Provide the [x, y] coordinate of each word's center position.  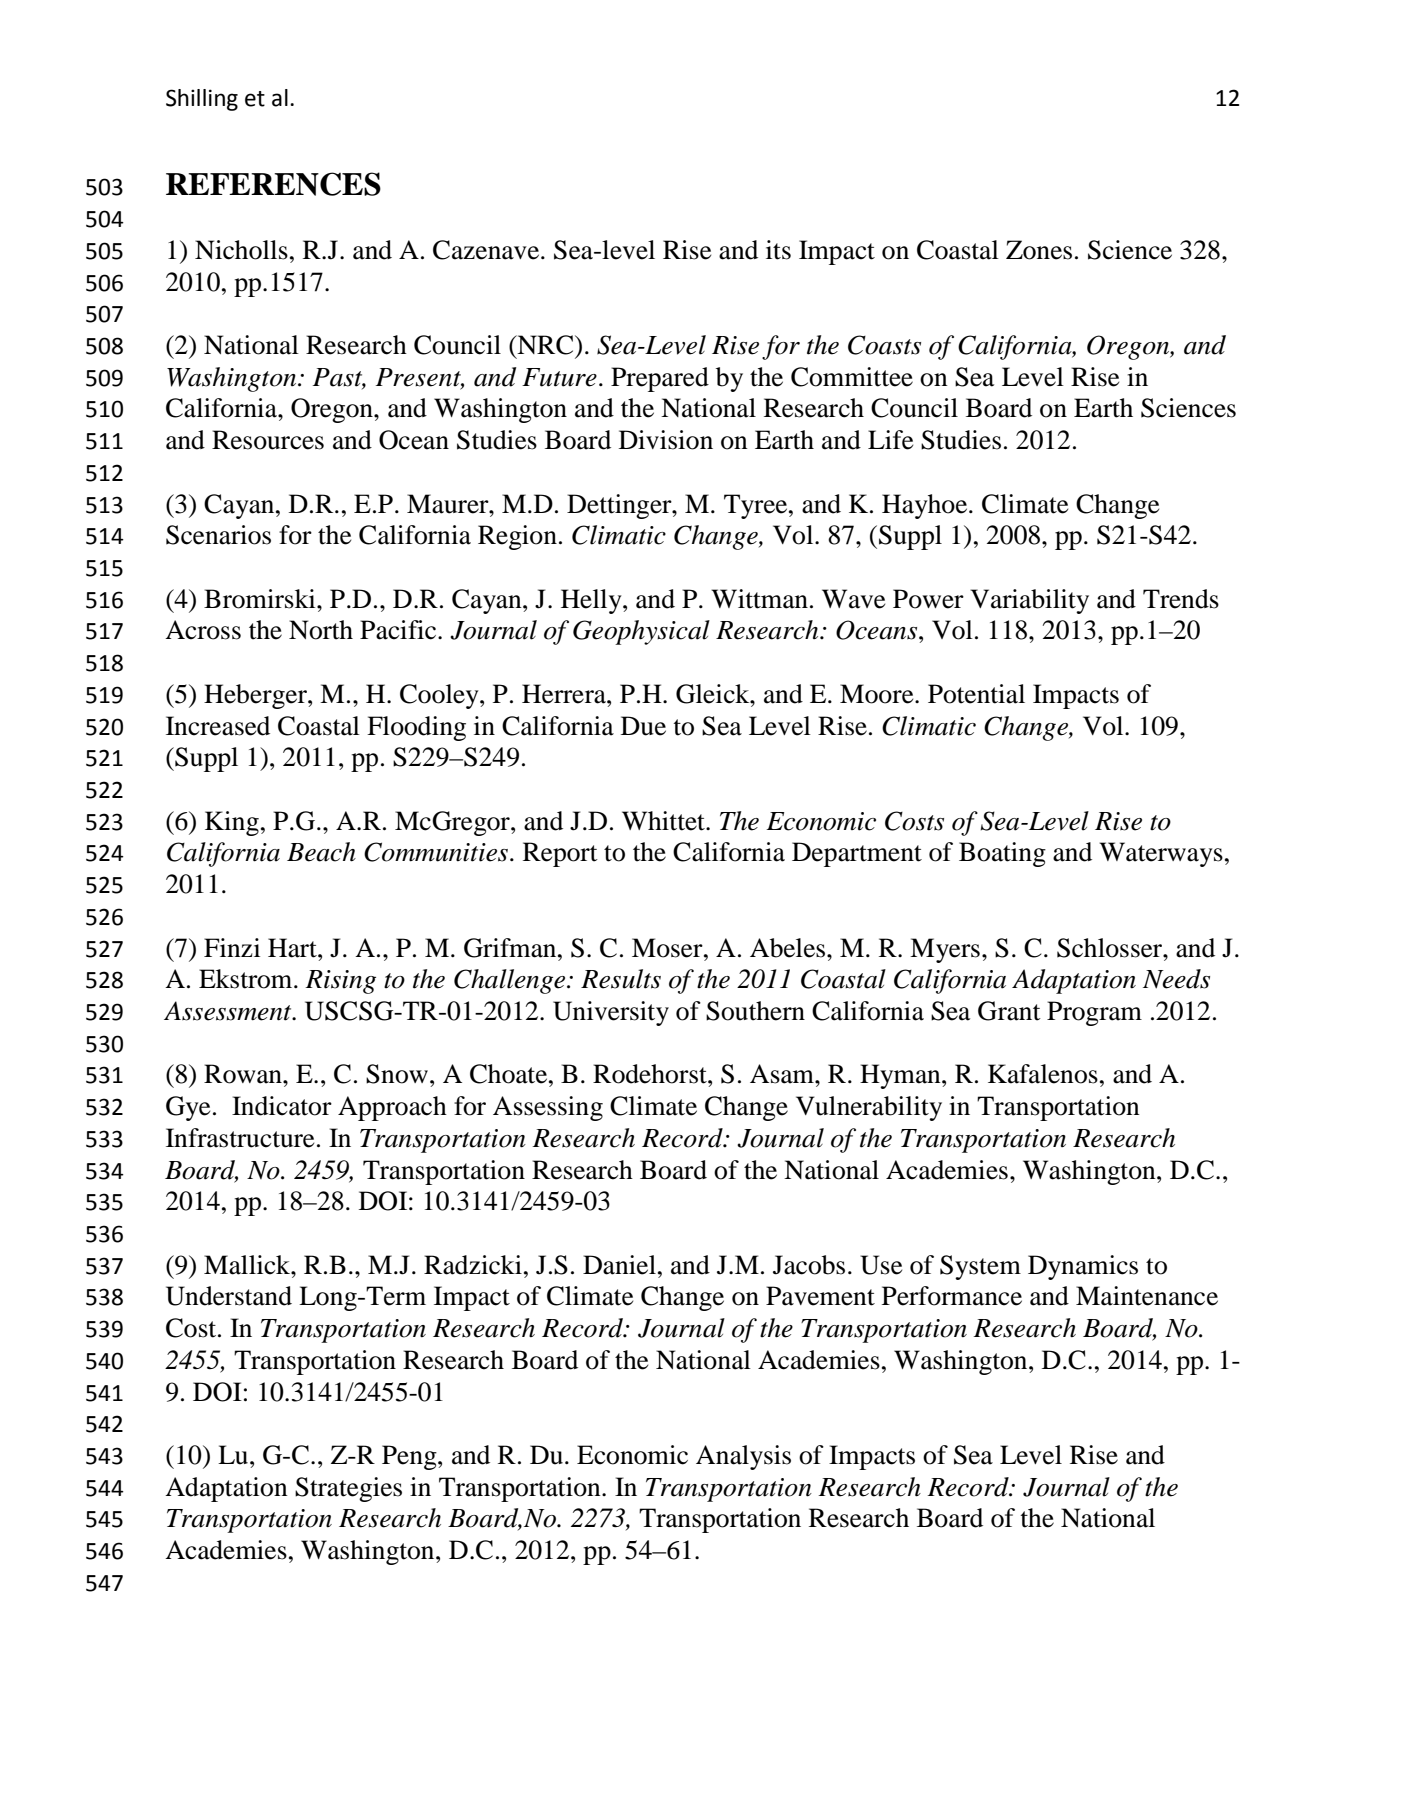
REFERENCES [273, 184]
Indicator [282, 1106]
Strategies [348, 1489]
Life [890, 440]
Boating [1002, 854]
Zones [1039, 250]
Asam [783, 1074]
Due [643, 726]
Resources [268, 440]
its [778, 250]
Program [1094, 1013]
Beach [321, 852]
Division [666, 440]
